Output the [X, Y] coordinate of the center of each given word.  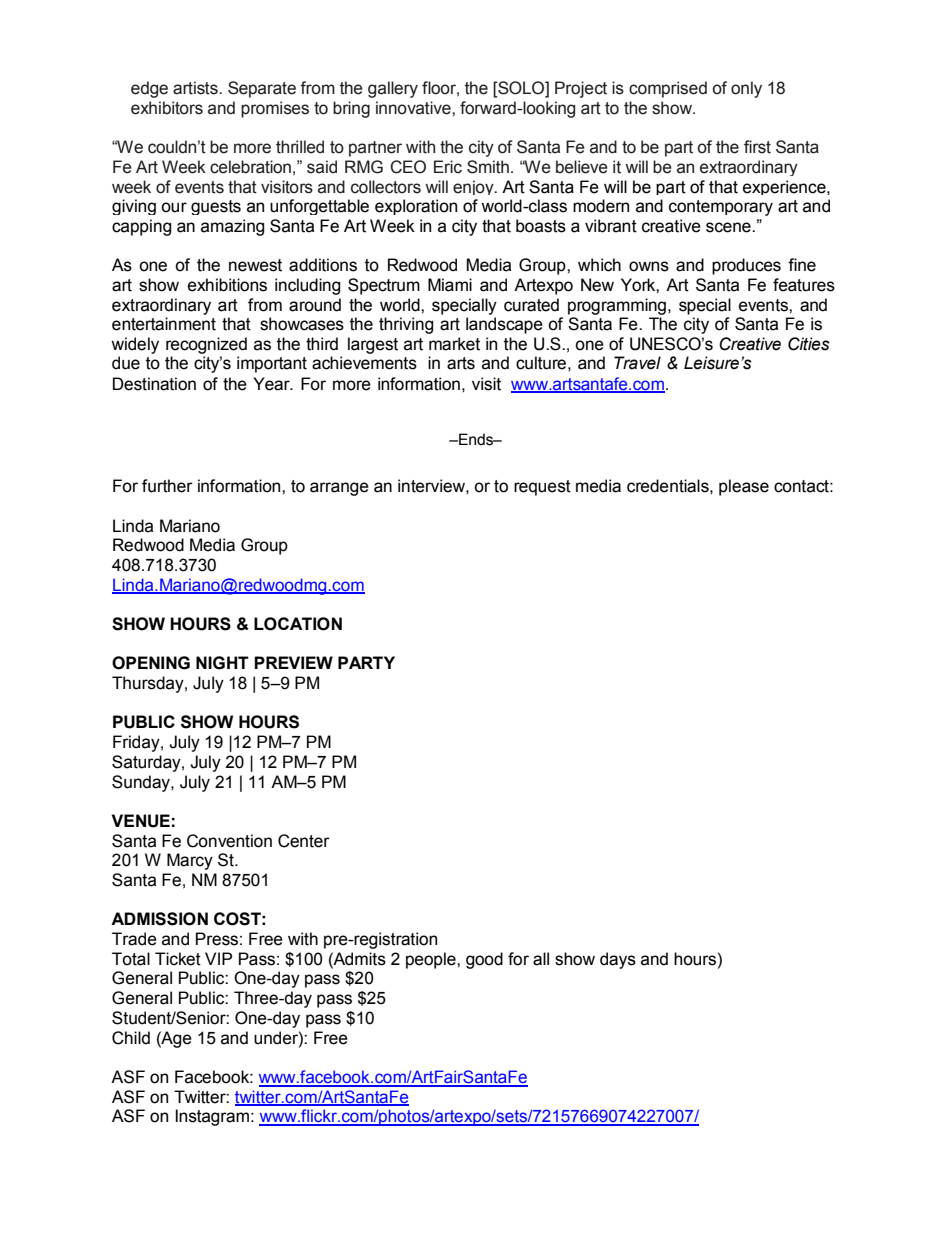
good [484, 960]
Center [304, 841]
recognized [206, 345]
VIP [218, 958]
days [618, 960]
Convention [229, 841]
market [454, 344]
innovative [414, 108]
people [432, 960]
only [746, 89]
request [542, 488]
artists [196, 88]
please [744, 487]
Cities [809, 344]
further [167, 486]
